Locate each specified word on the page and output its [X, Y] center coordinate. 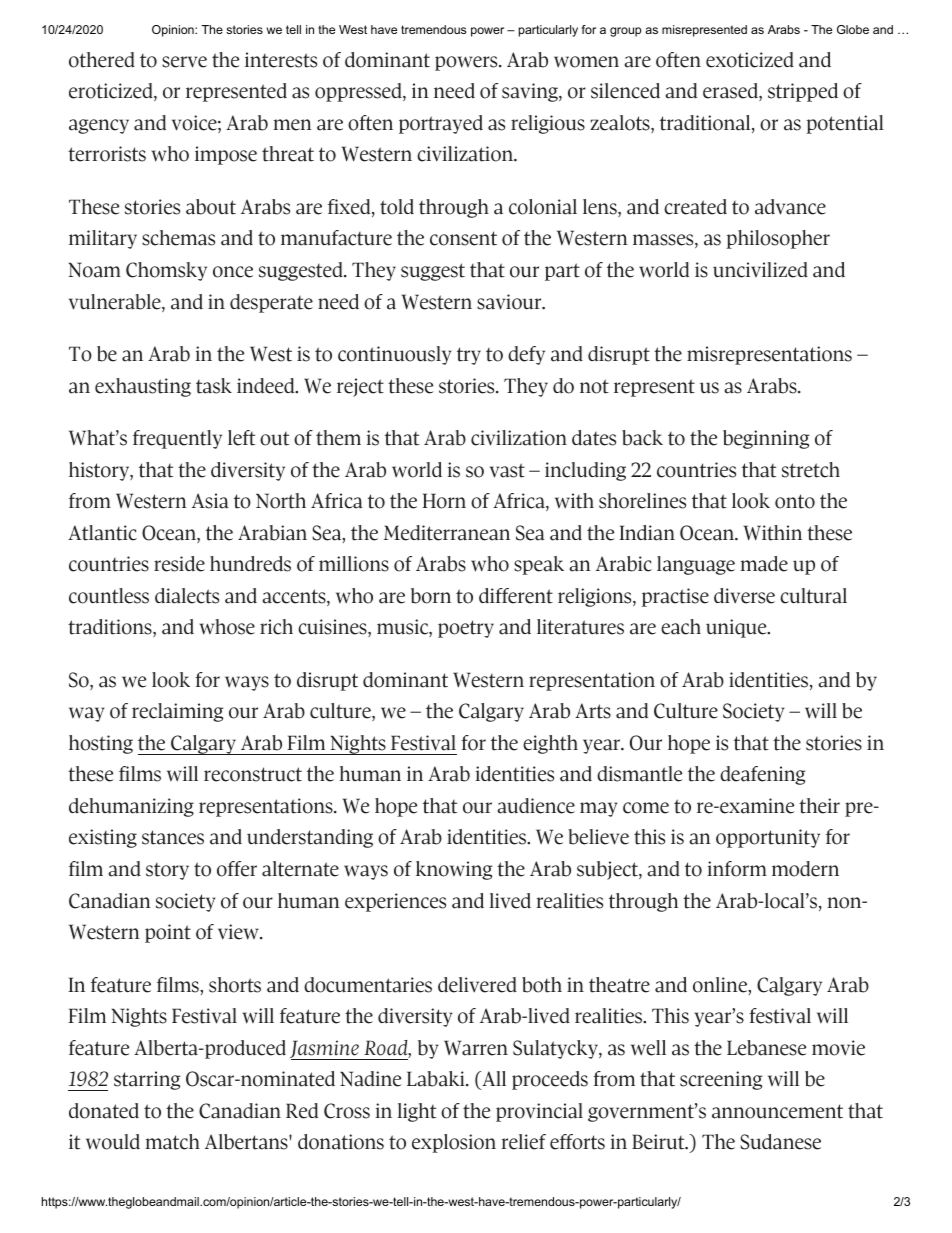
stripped [803, 92]
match [172, 1142]
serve [184, 62]
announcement [777, 1111]
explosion [454, 1143]
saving [531, 92]
